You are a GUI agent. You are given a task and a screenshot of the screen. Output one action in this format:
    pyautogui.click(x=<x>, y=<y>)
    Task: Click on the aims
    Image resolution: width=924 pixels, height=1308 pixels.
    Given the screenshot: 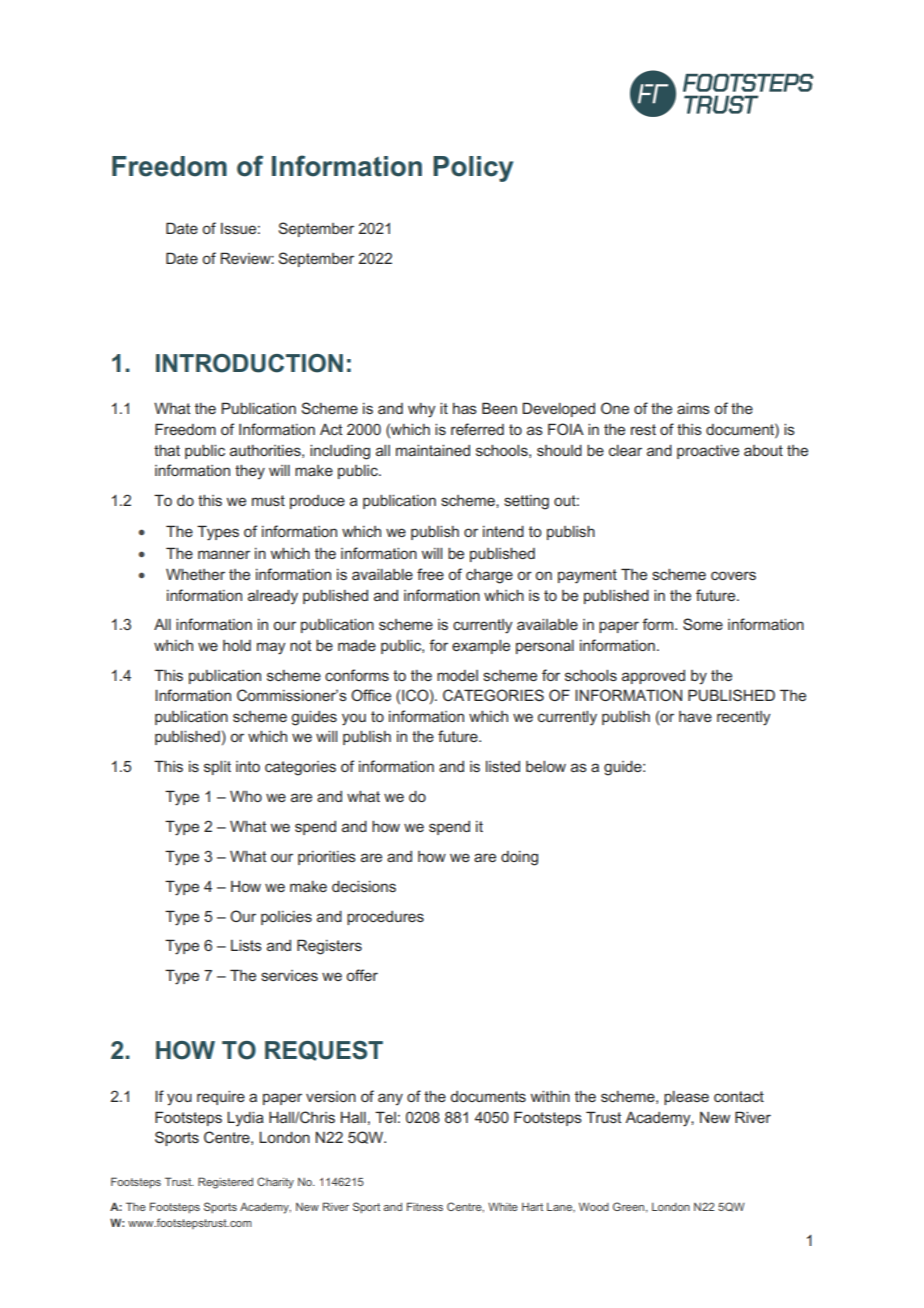 What is the action you would take?
    pyautogui.click(x=693, y=408)
